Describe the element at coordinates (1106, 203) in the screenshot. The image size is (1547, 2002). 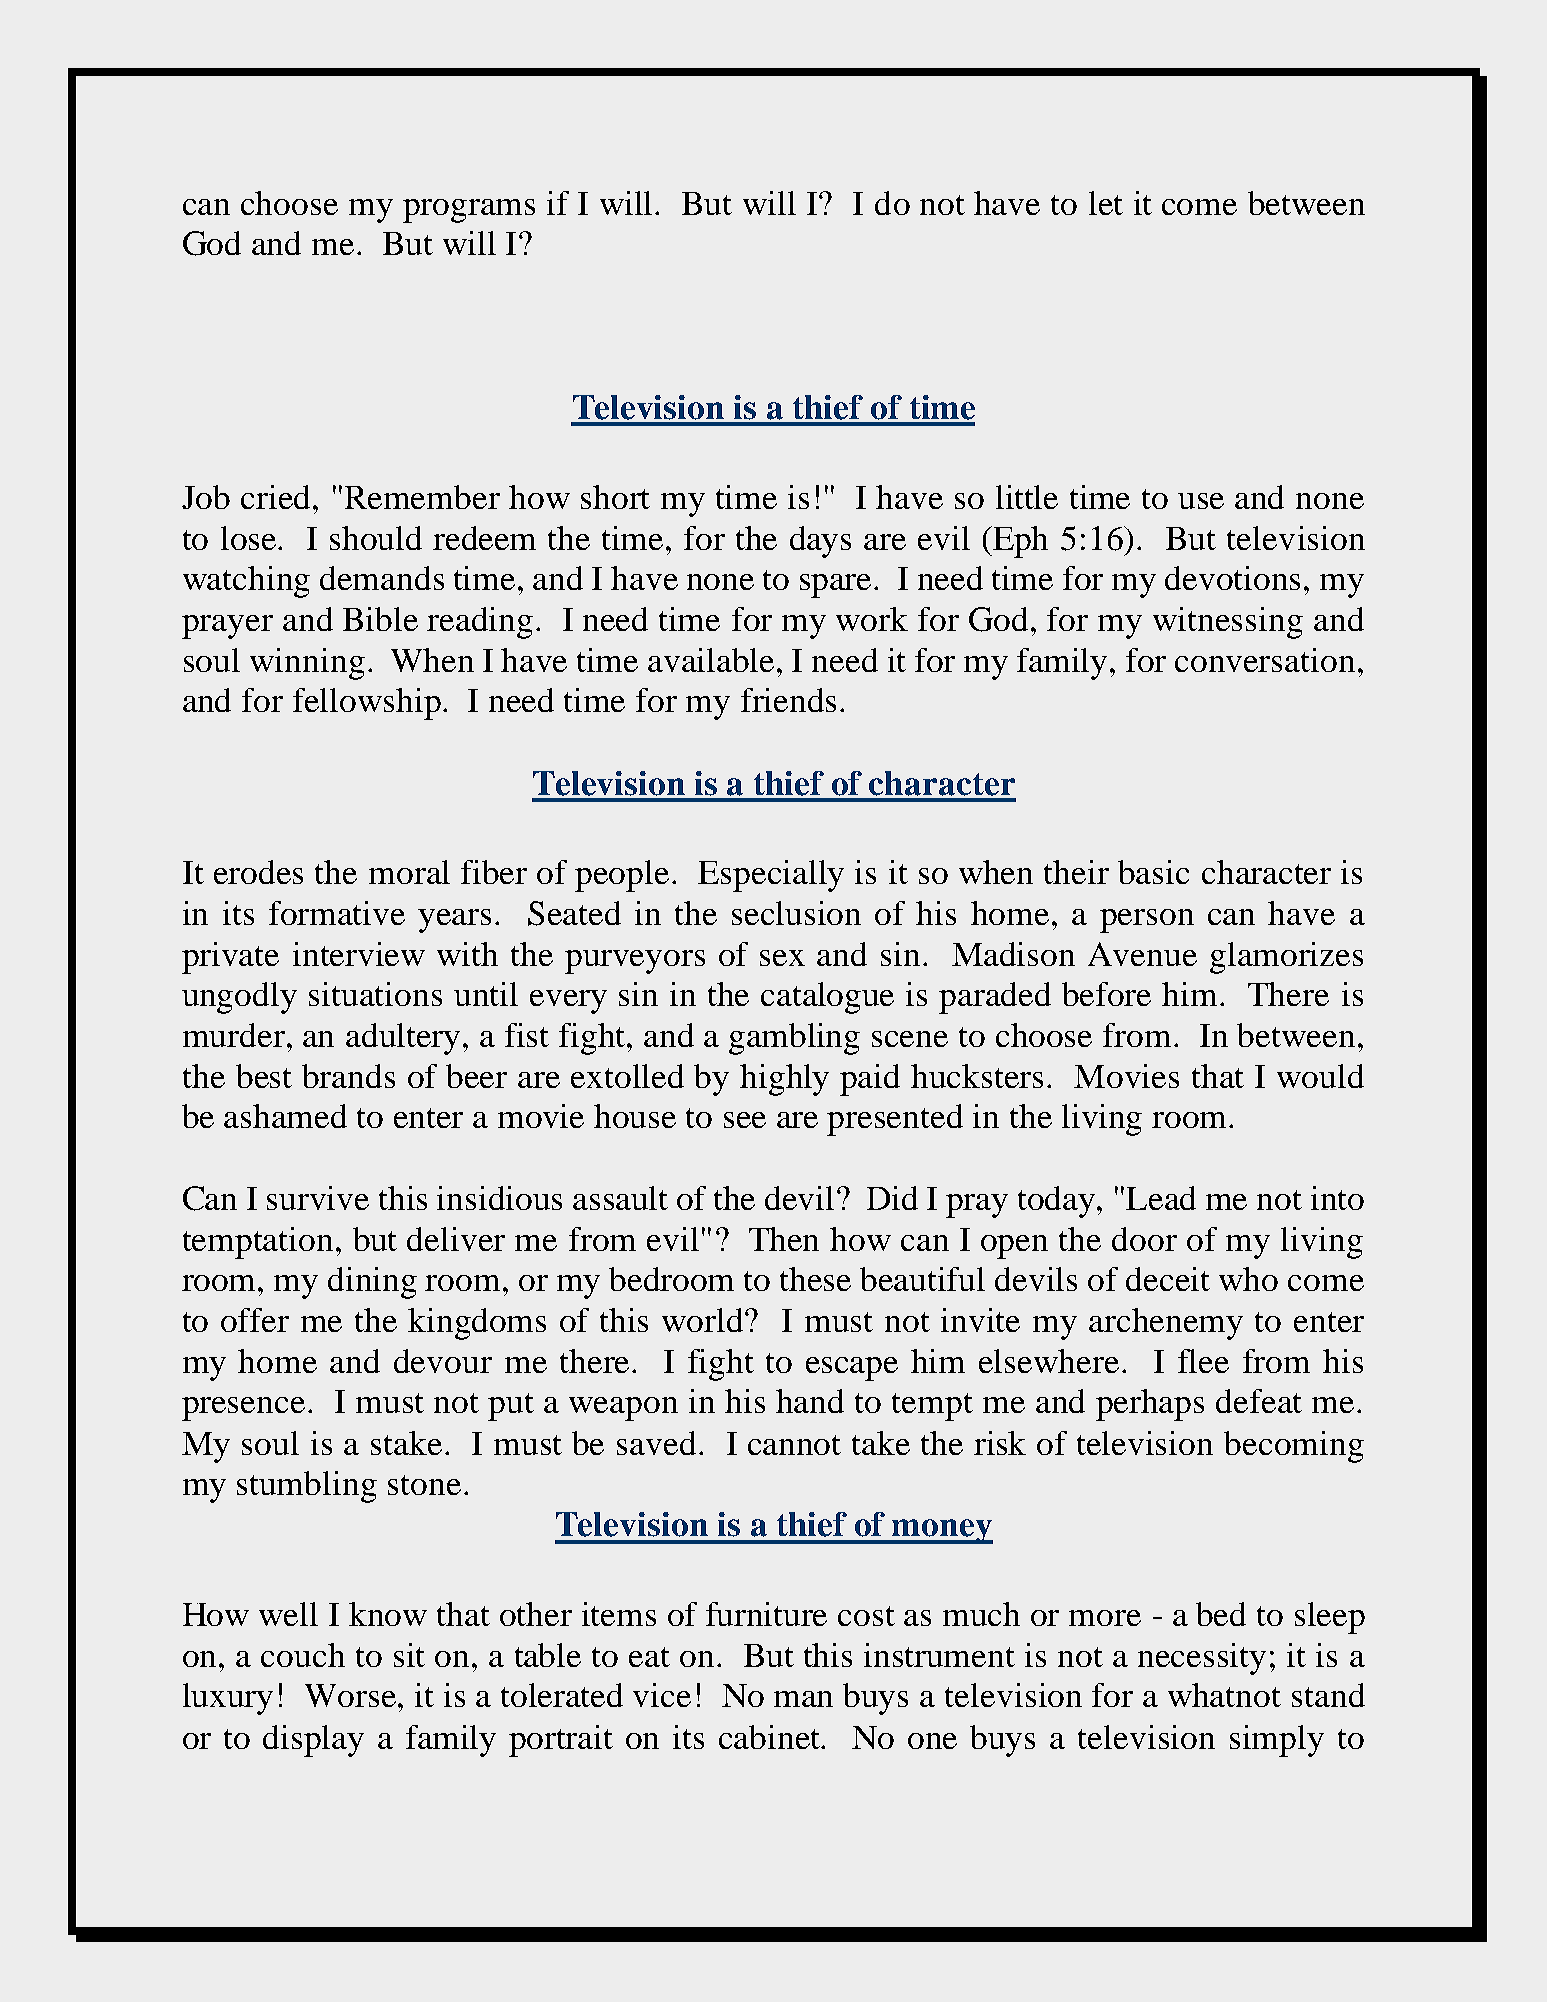
I see `let` at that location.
